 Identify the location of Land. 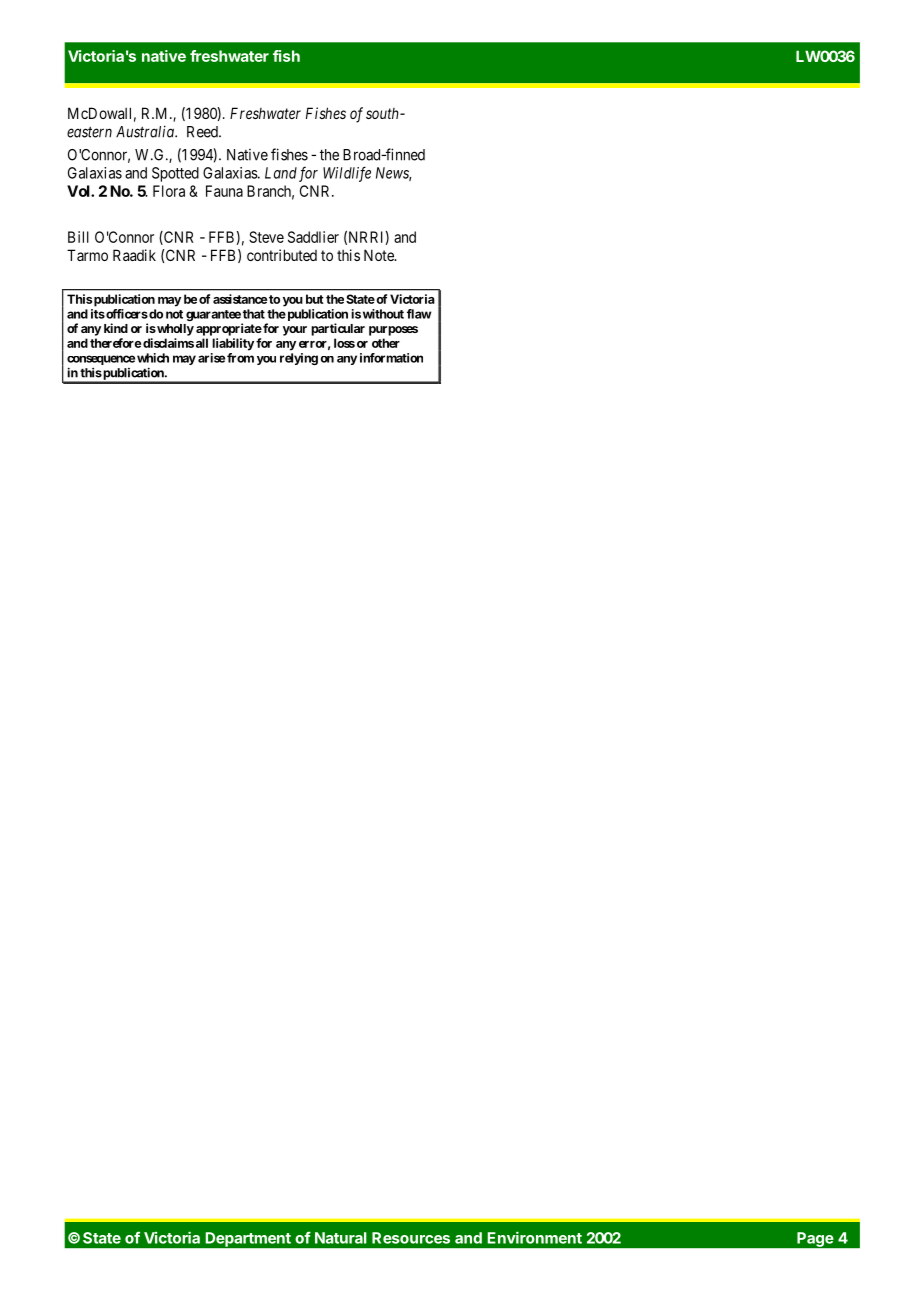
(281, 173).
